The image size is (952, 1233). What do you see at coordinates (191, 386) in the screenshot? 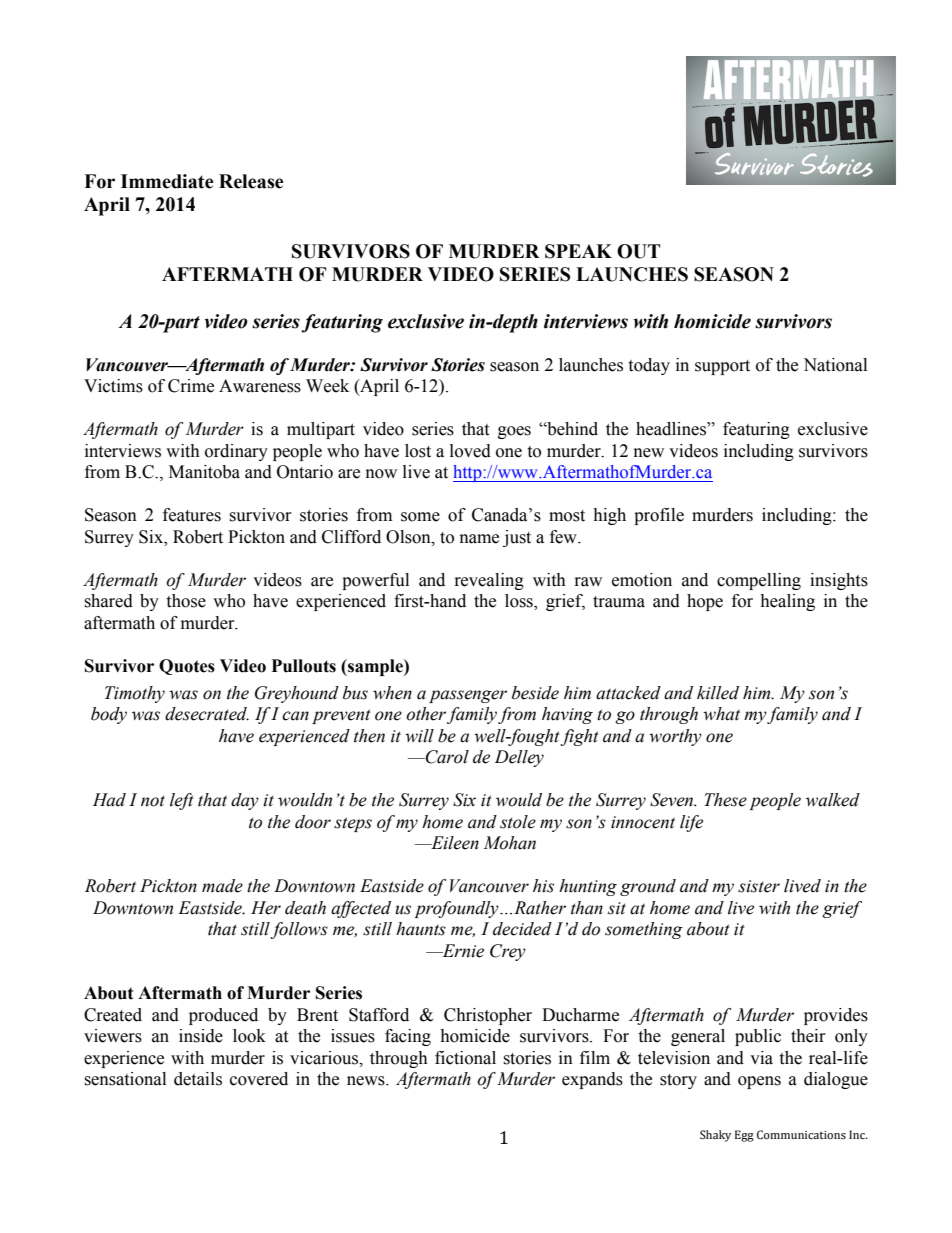
I see `Crime` at bounding box center [191, 386].
